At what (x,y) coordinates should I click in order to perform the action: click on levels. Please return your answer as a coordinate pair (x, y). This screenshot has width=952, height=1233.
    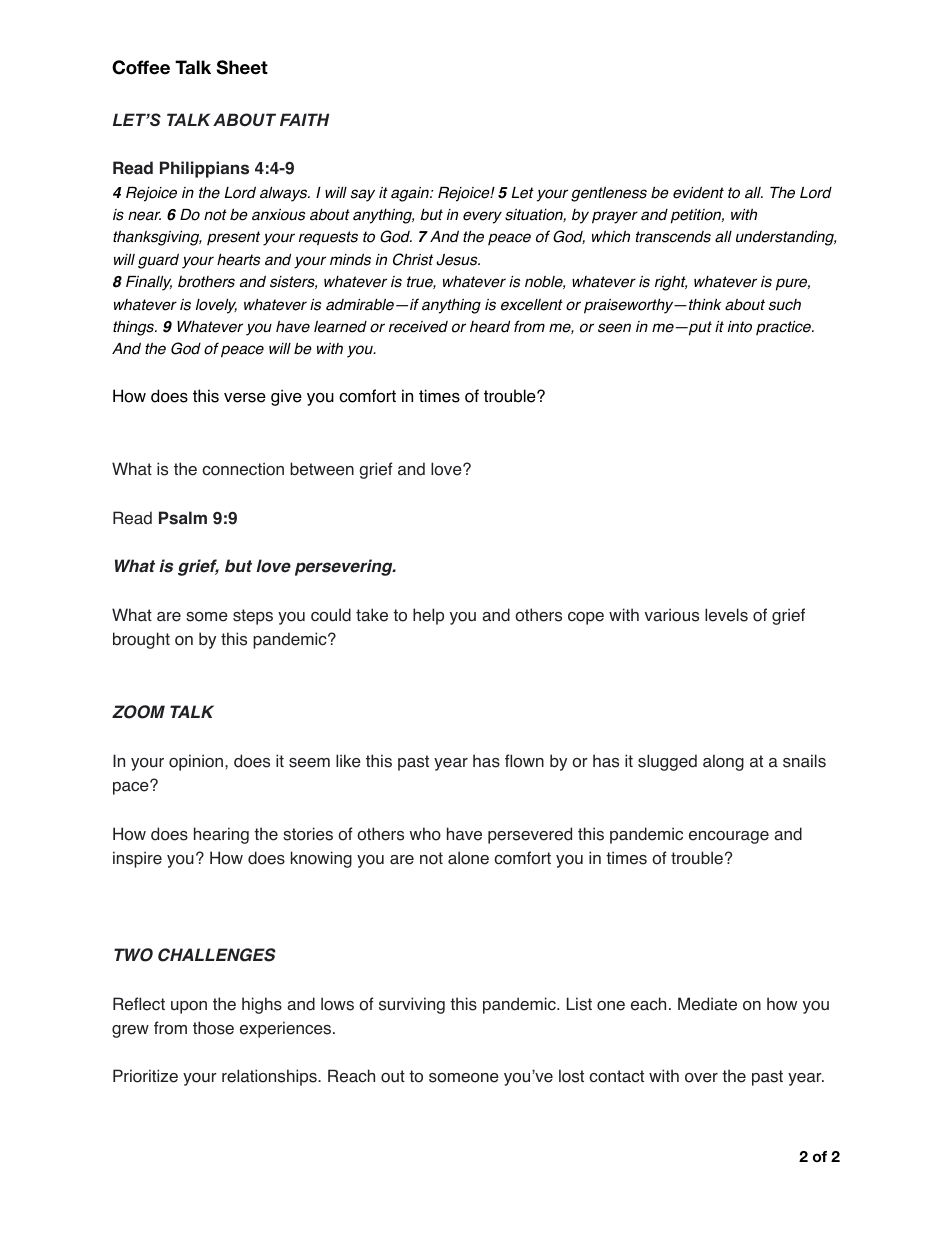
    Looking at the image, I should click on (726, 615).
